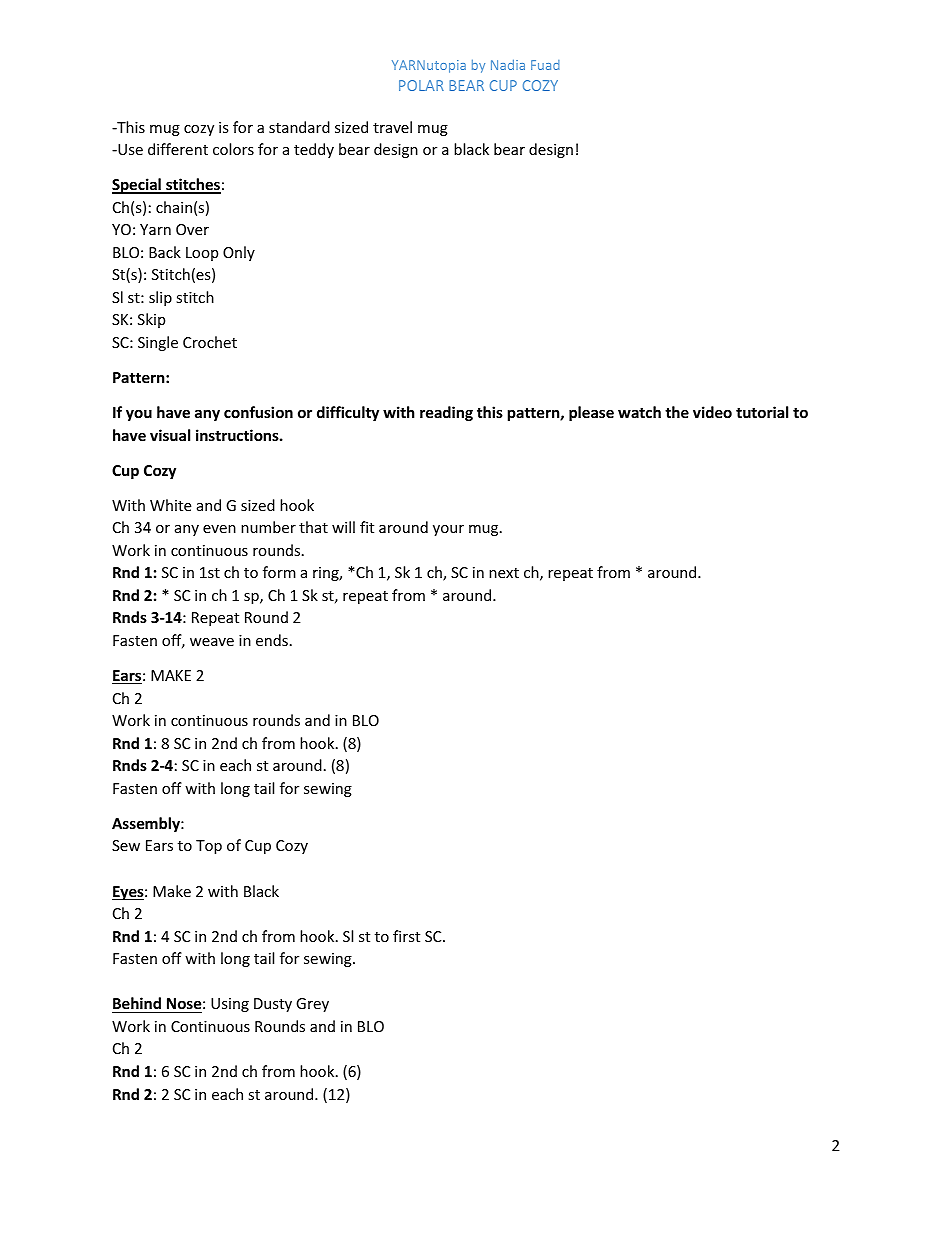  Describe the element at coordinates (219, 529) in the image. I see `even` at that location.
